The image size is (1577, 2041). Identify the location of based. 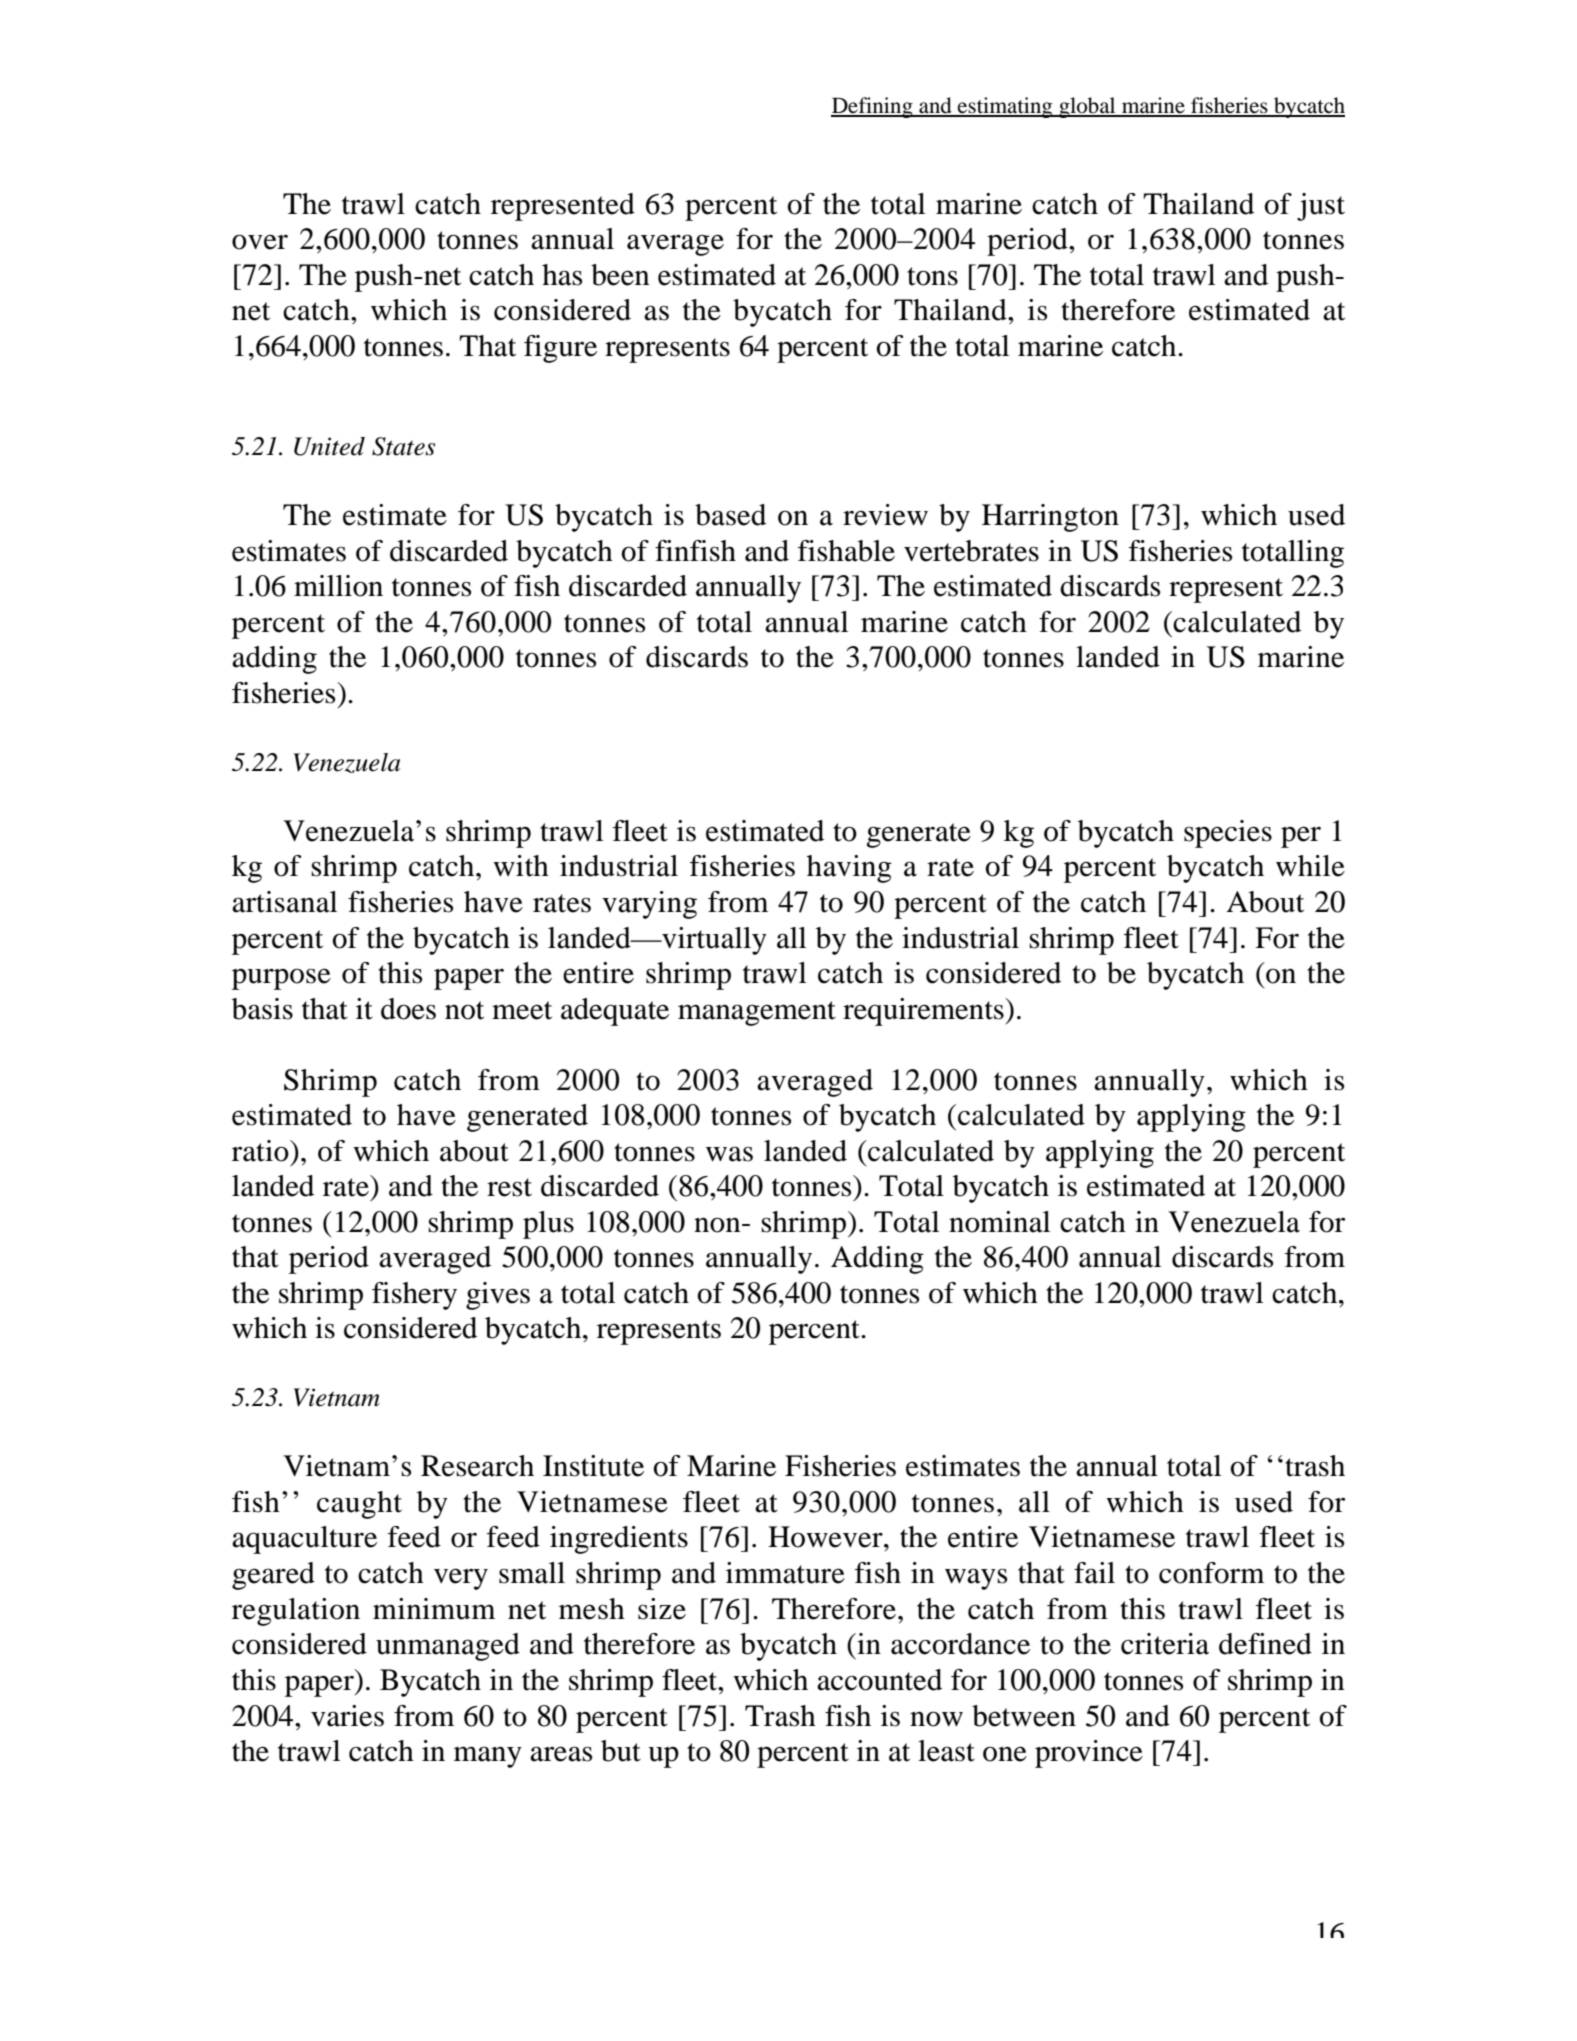
(730, 515).
